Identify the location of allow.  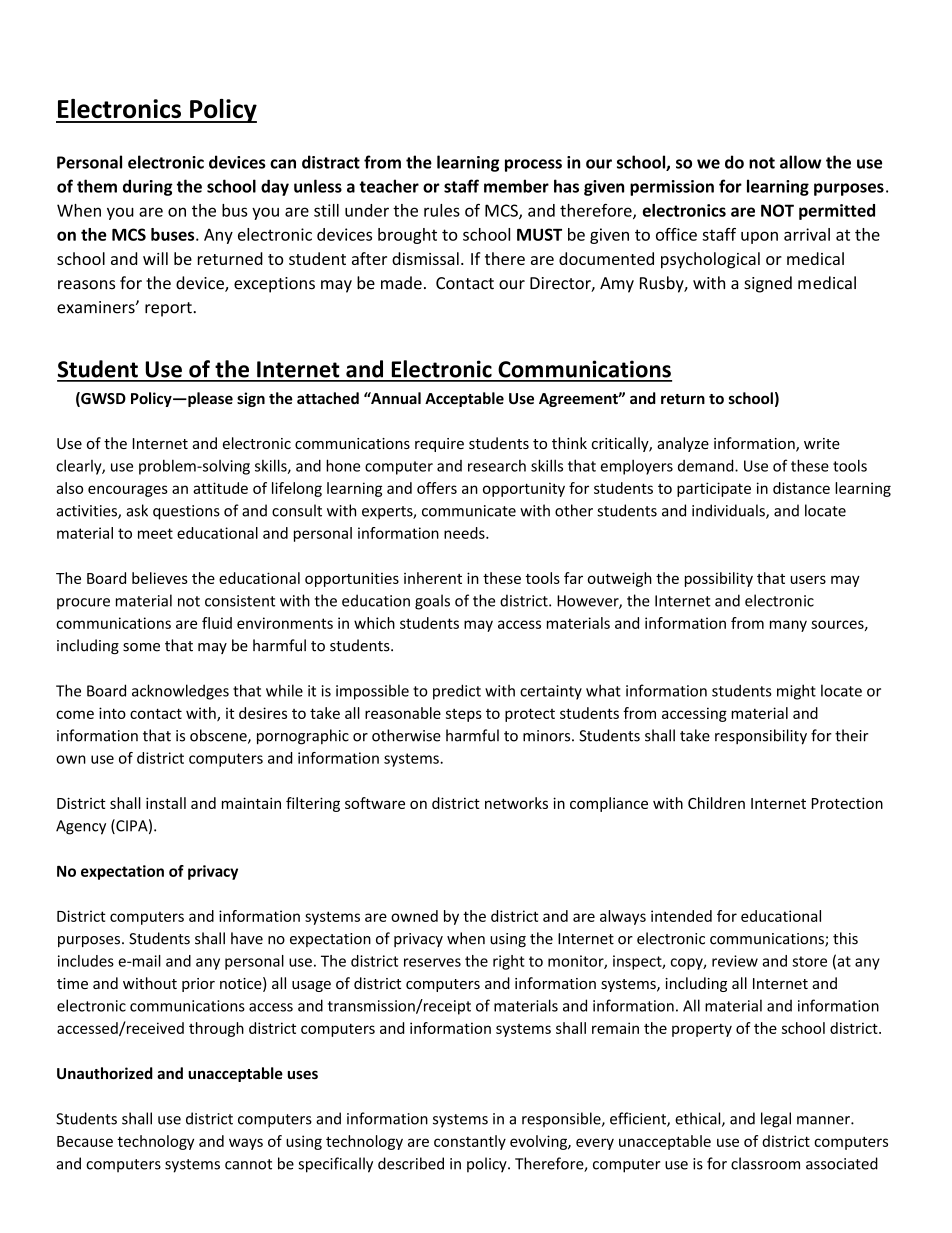
(800, 162).
